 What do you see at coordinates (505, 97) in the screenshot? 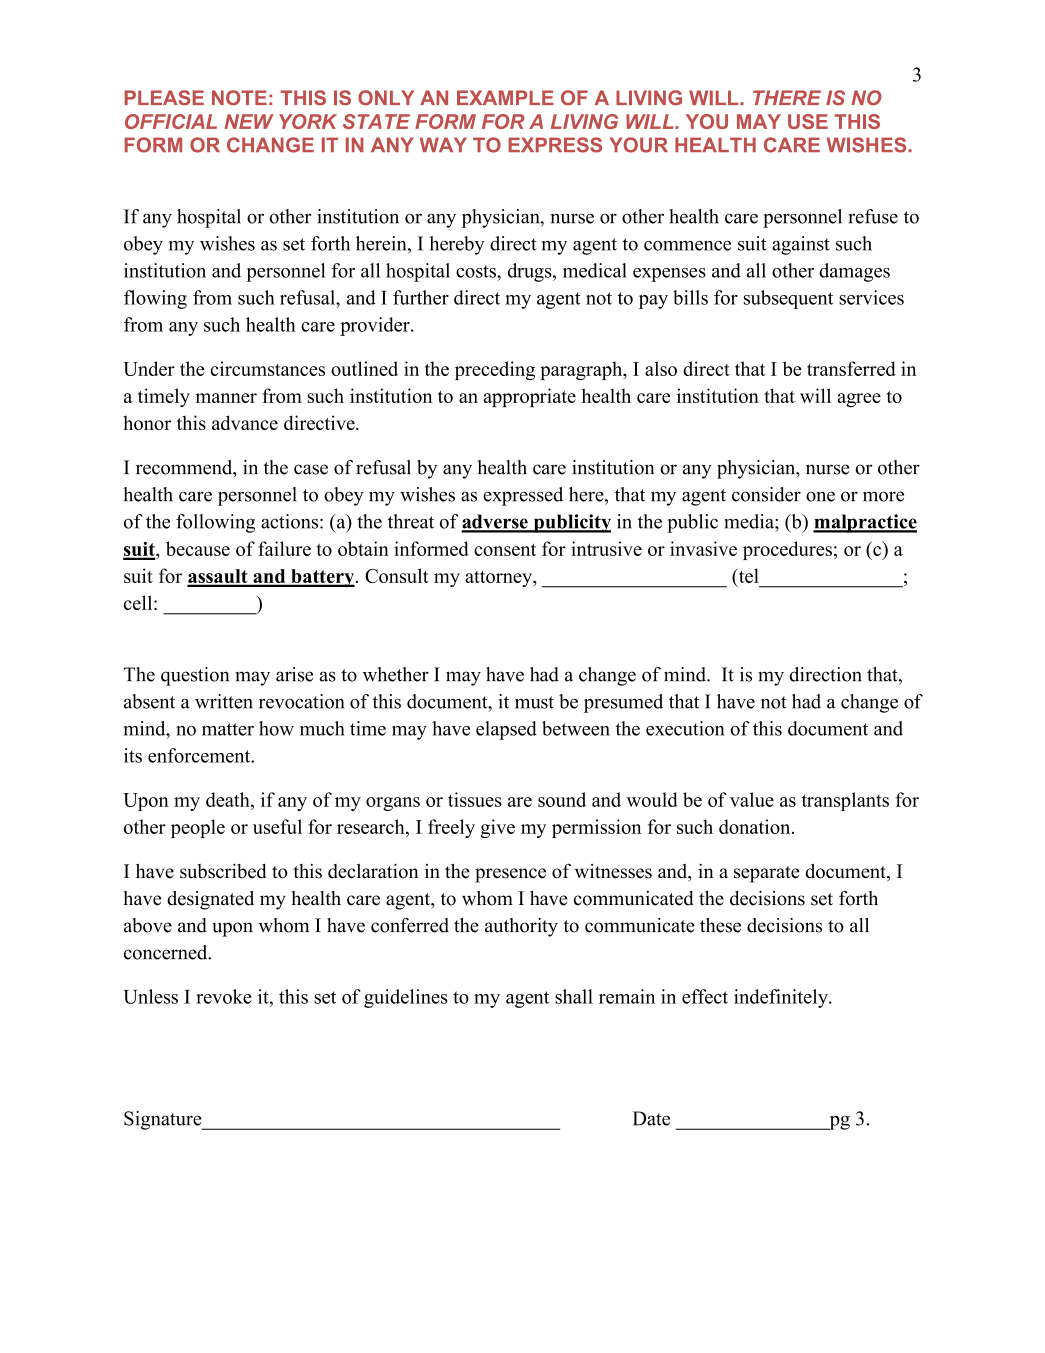
I see `EXAMPLE` at bounding box center [505, 97].
